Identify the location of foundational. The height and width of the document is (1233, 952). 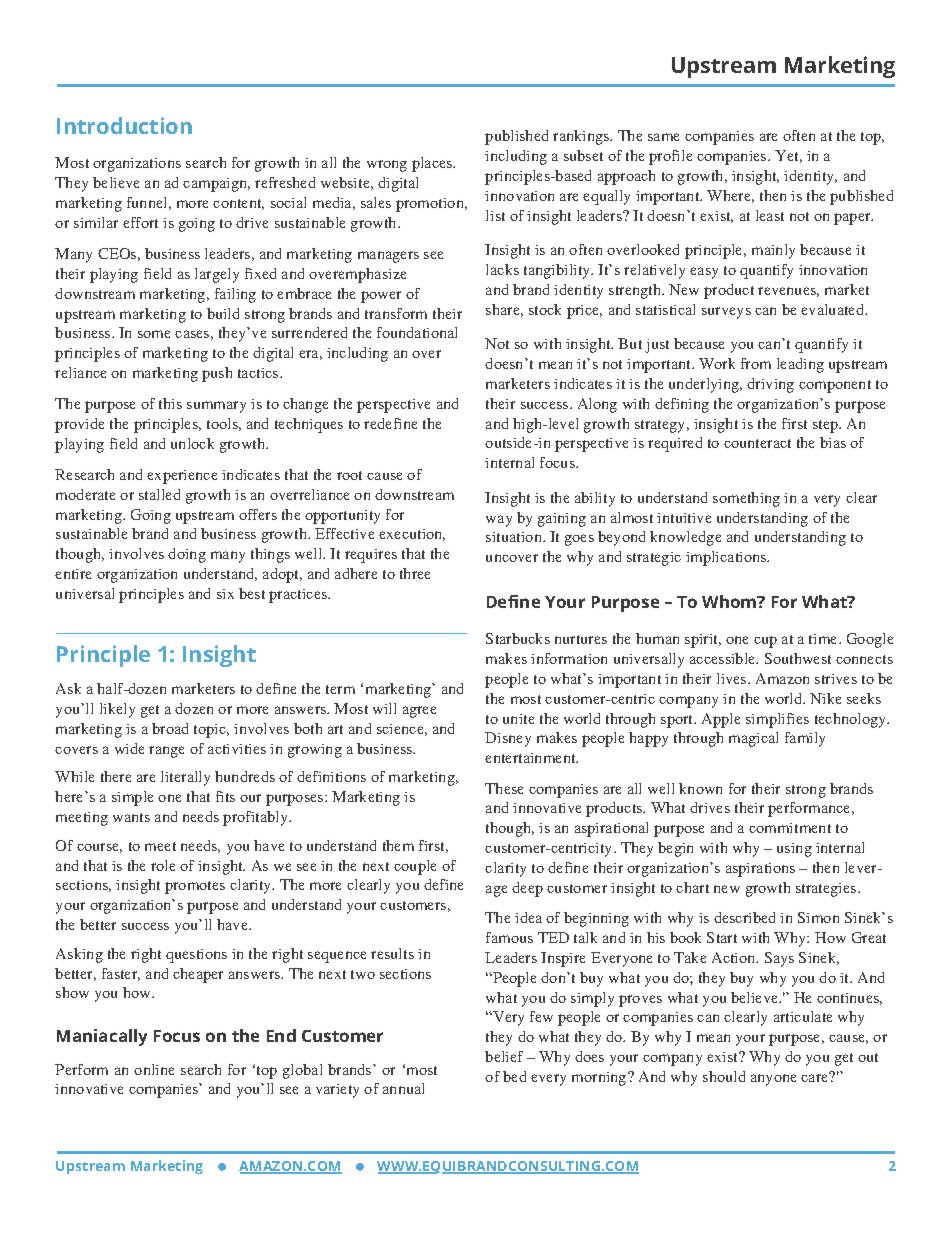
(417, 332).
